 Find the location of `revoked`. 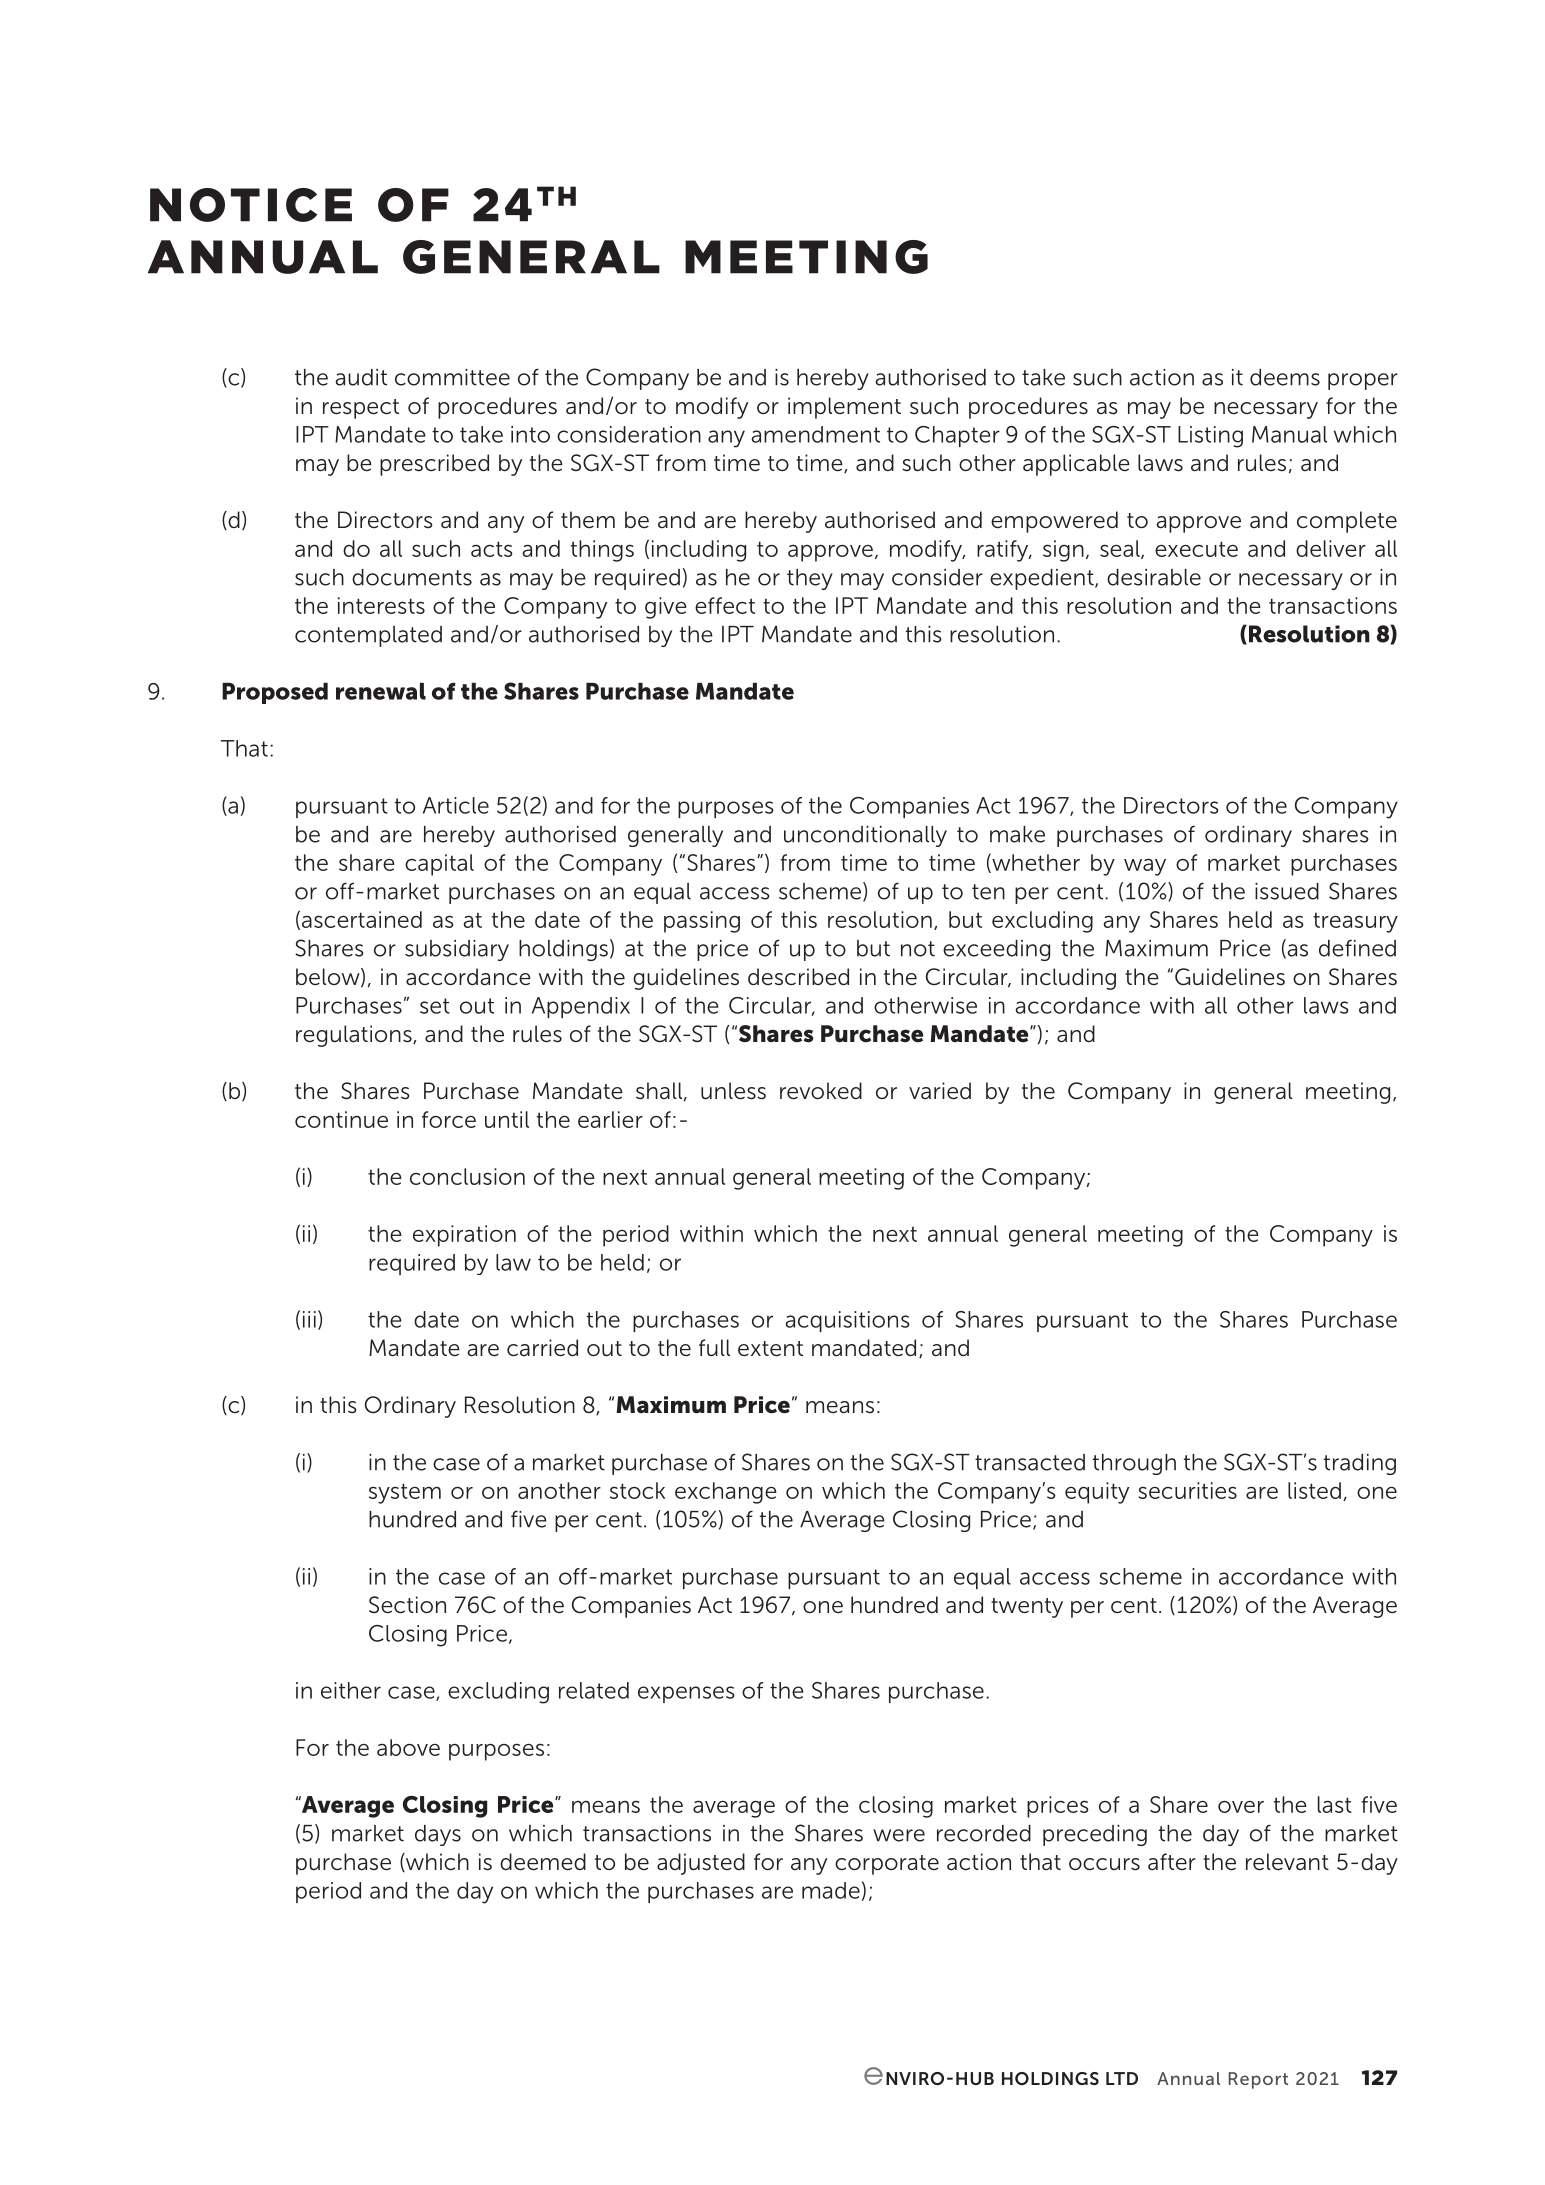

revoked is located at coordinates (821, 1091).
